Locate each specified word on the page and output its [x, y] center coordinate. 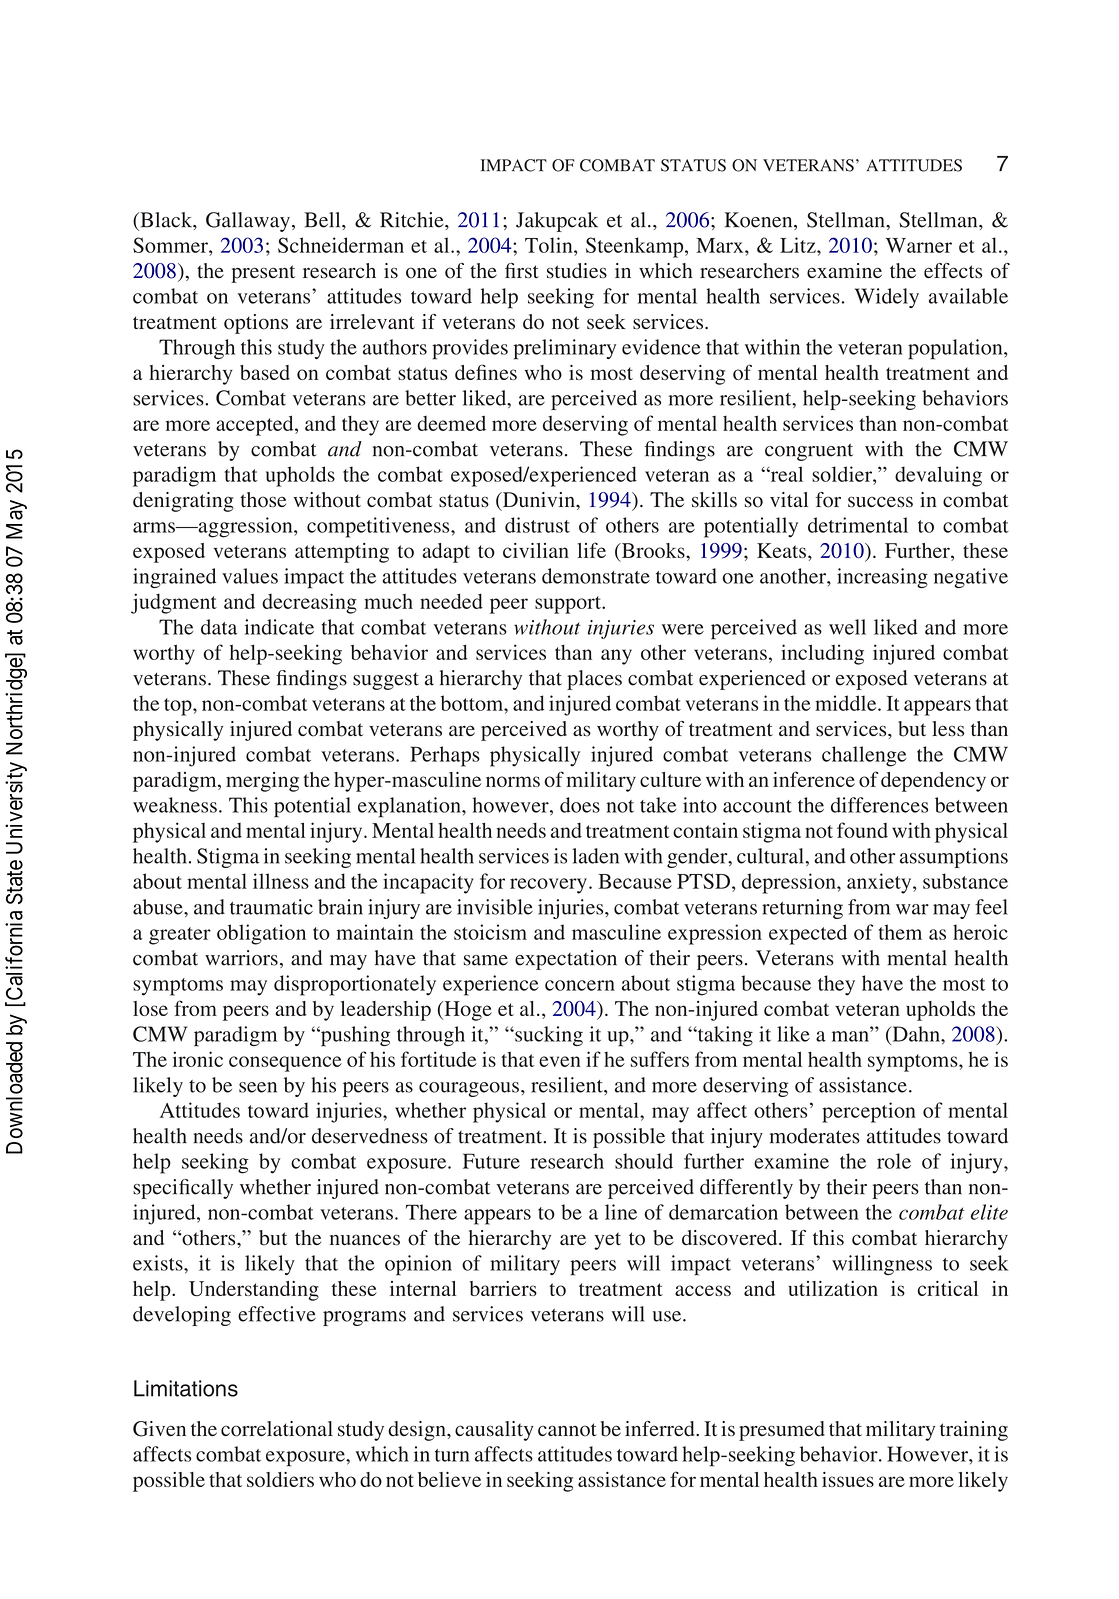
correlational [277, 1429]
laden [595, 856]
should [644, 1161]
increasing [882, 578]
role [894, 1161]
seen [258, 1087]
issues [848, 1479]
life [591, 550]
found [862, 830]
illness [281, 881]
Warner [919, 245]
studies [577, 271]
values [250, 576]
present [263, 274]
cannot [567, 1430]
